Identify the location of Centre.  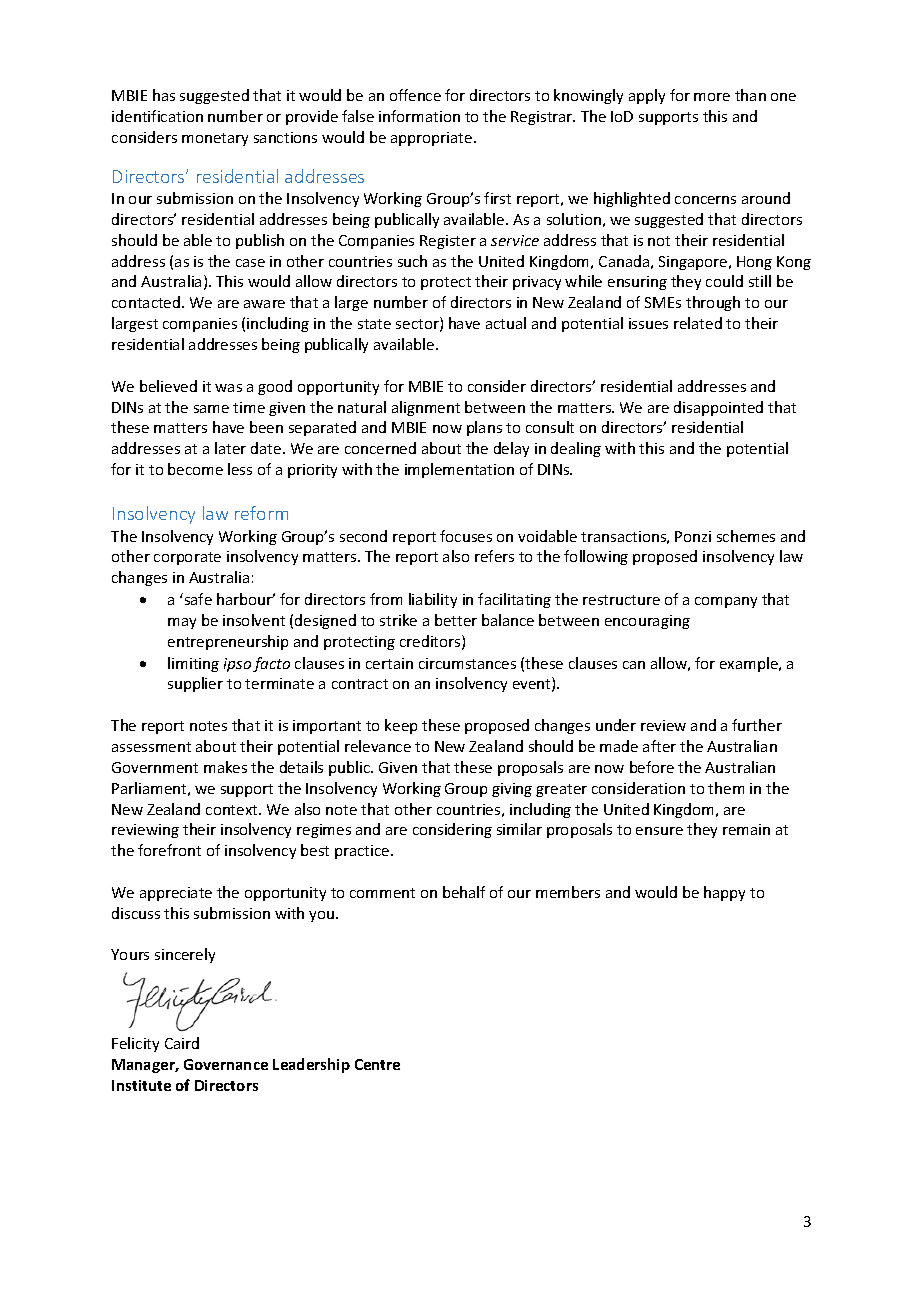
(377, 1064).
